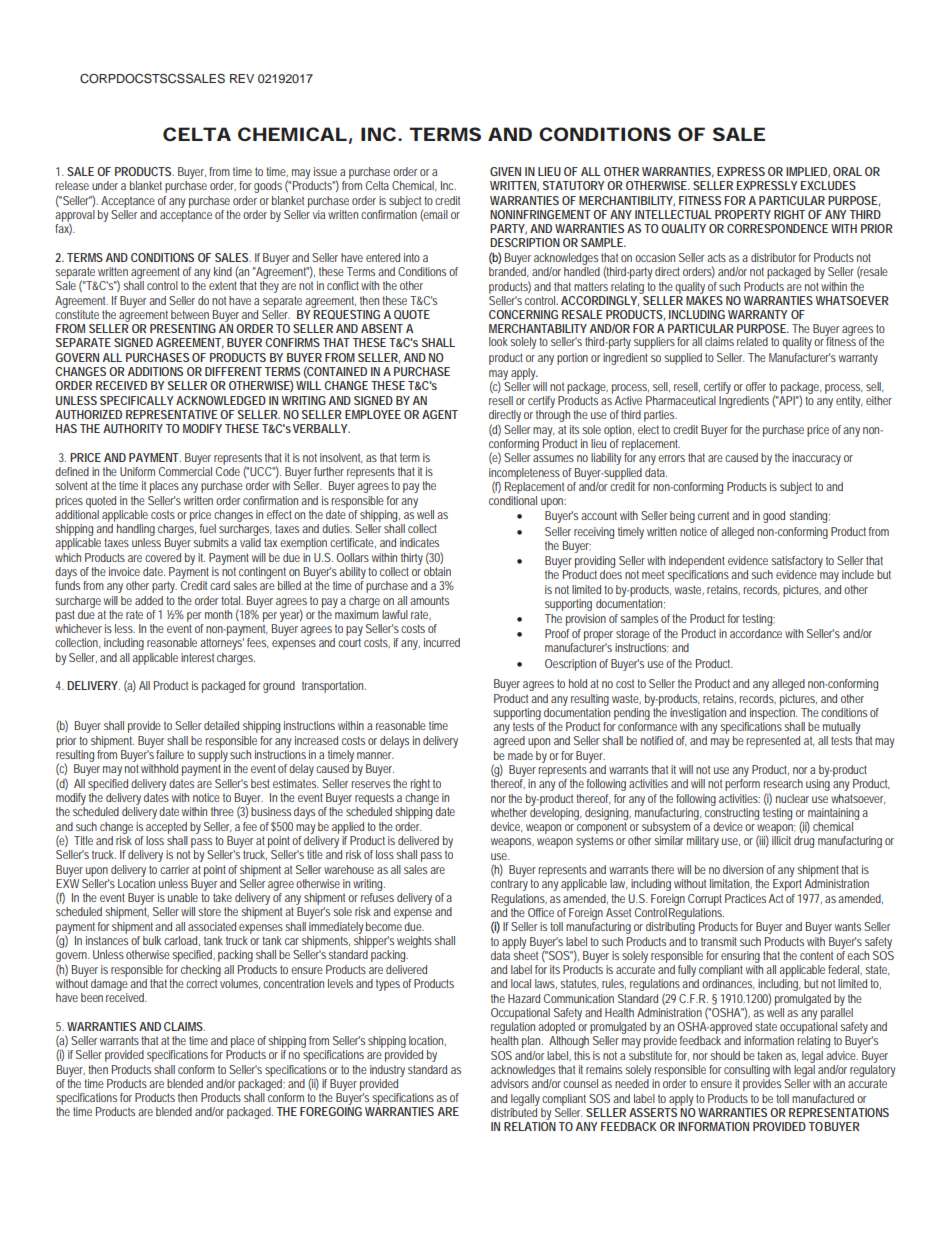  Describe the element at coordinates (429, 600) in the image. I see `amounts` at that location.
